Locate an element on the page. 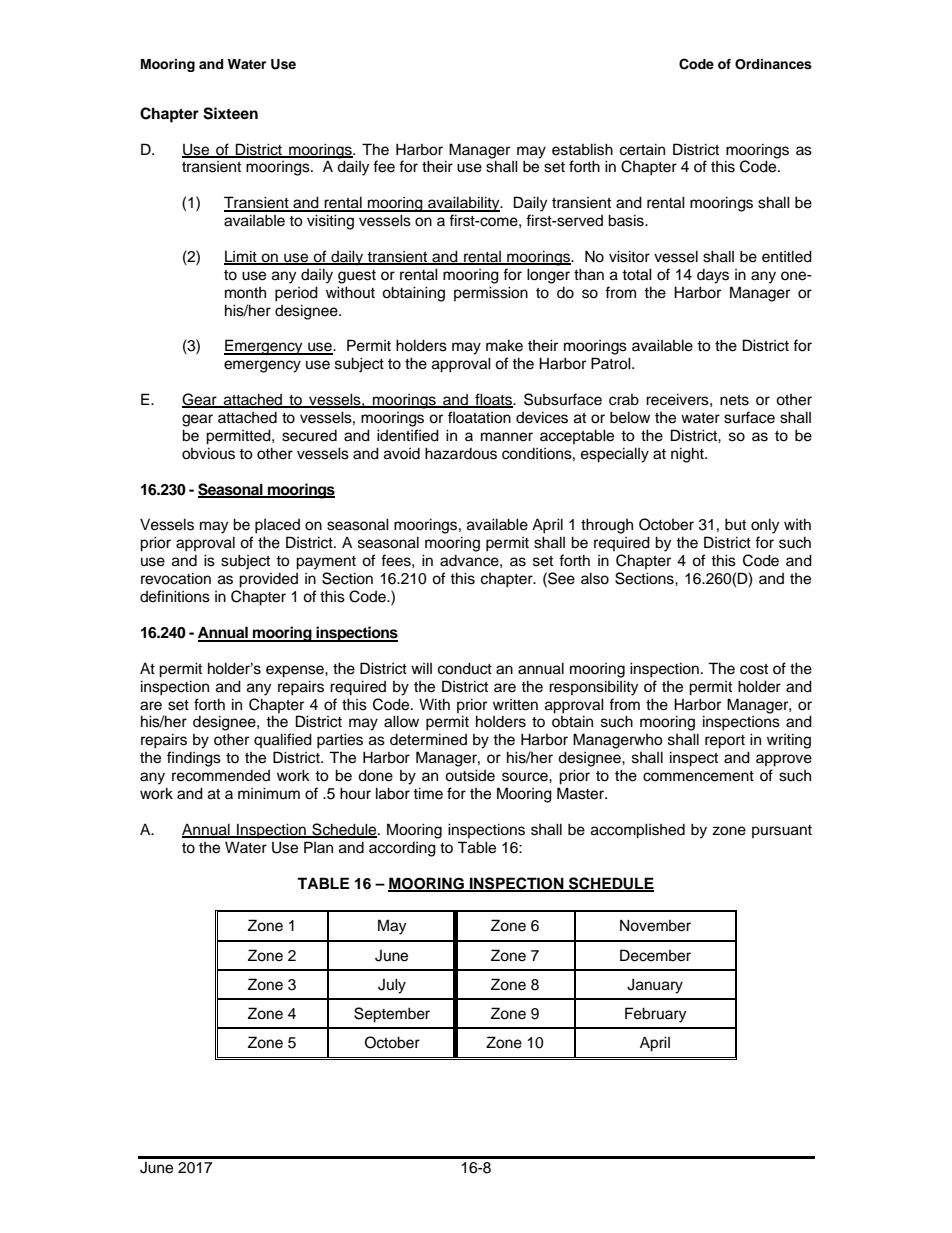 The width and height of the document is (952, 1233). Ordinances is located at coordinates (773, 64).
